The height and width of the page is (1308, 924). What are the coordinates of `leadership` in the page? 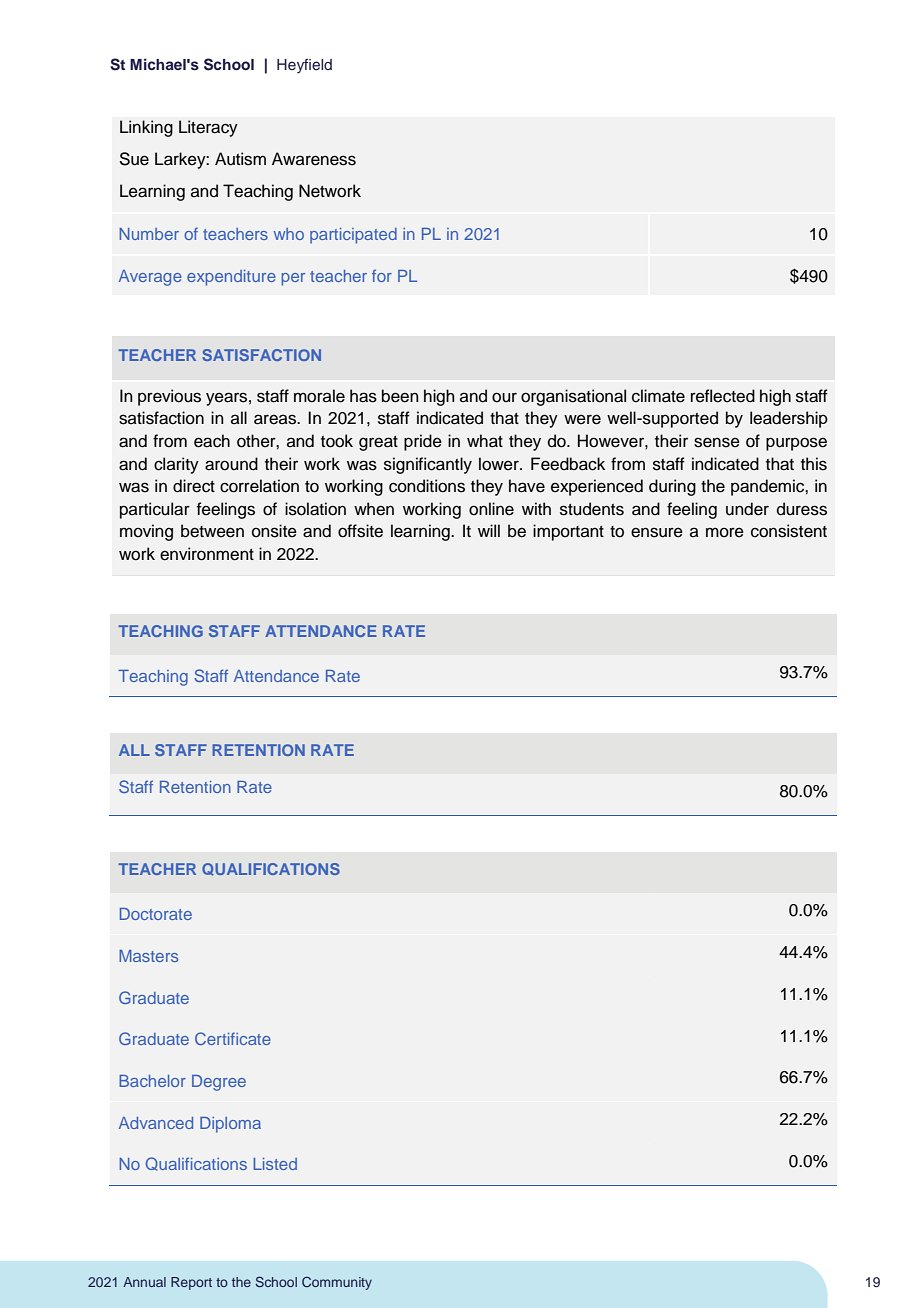 It's located at (789, 419).
